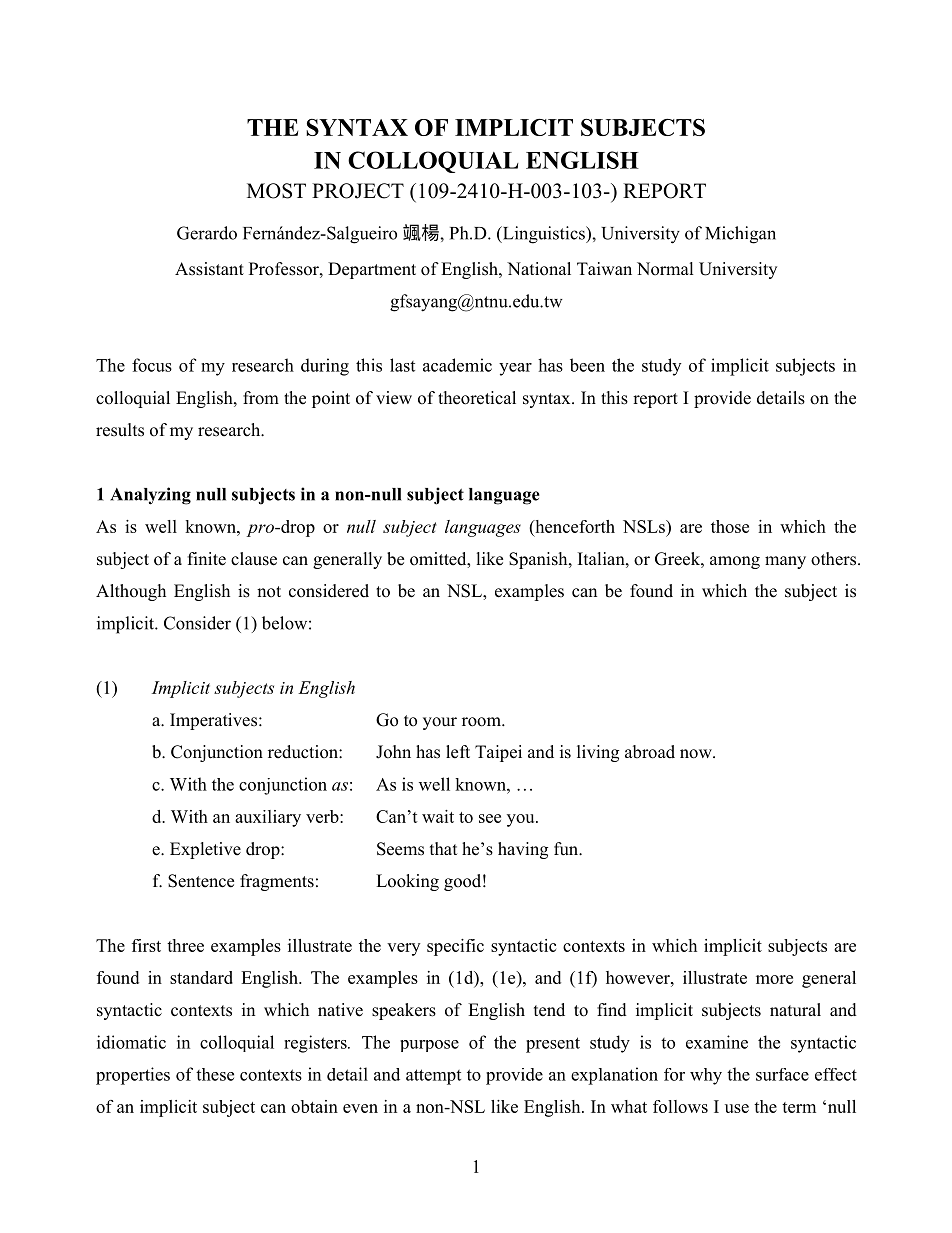 Image resolution: width=952 pixels, height=1233 pixels. Describe the element at coordinates (150, 496) in the screenshot. I see `Analyzing` at that location.
